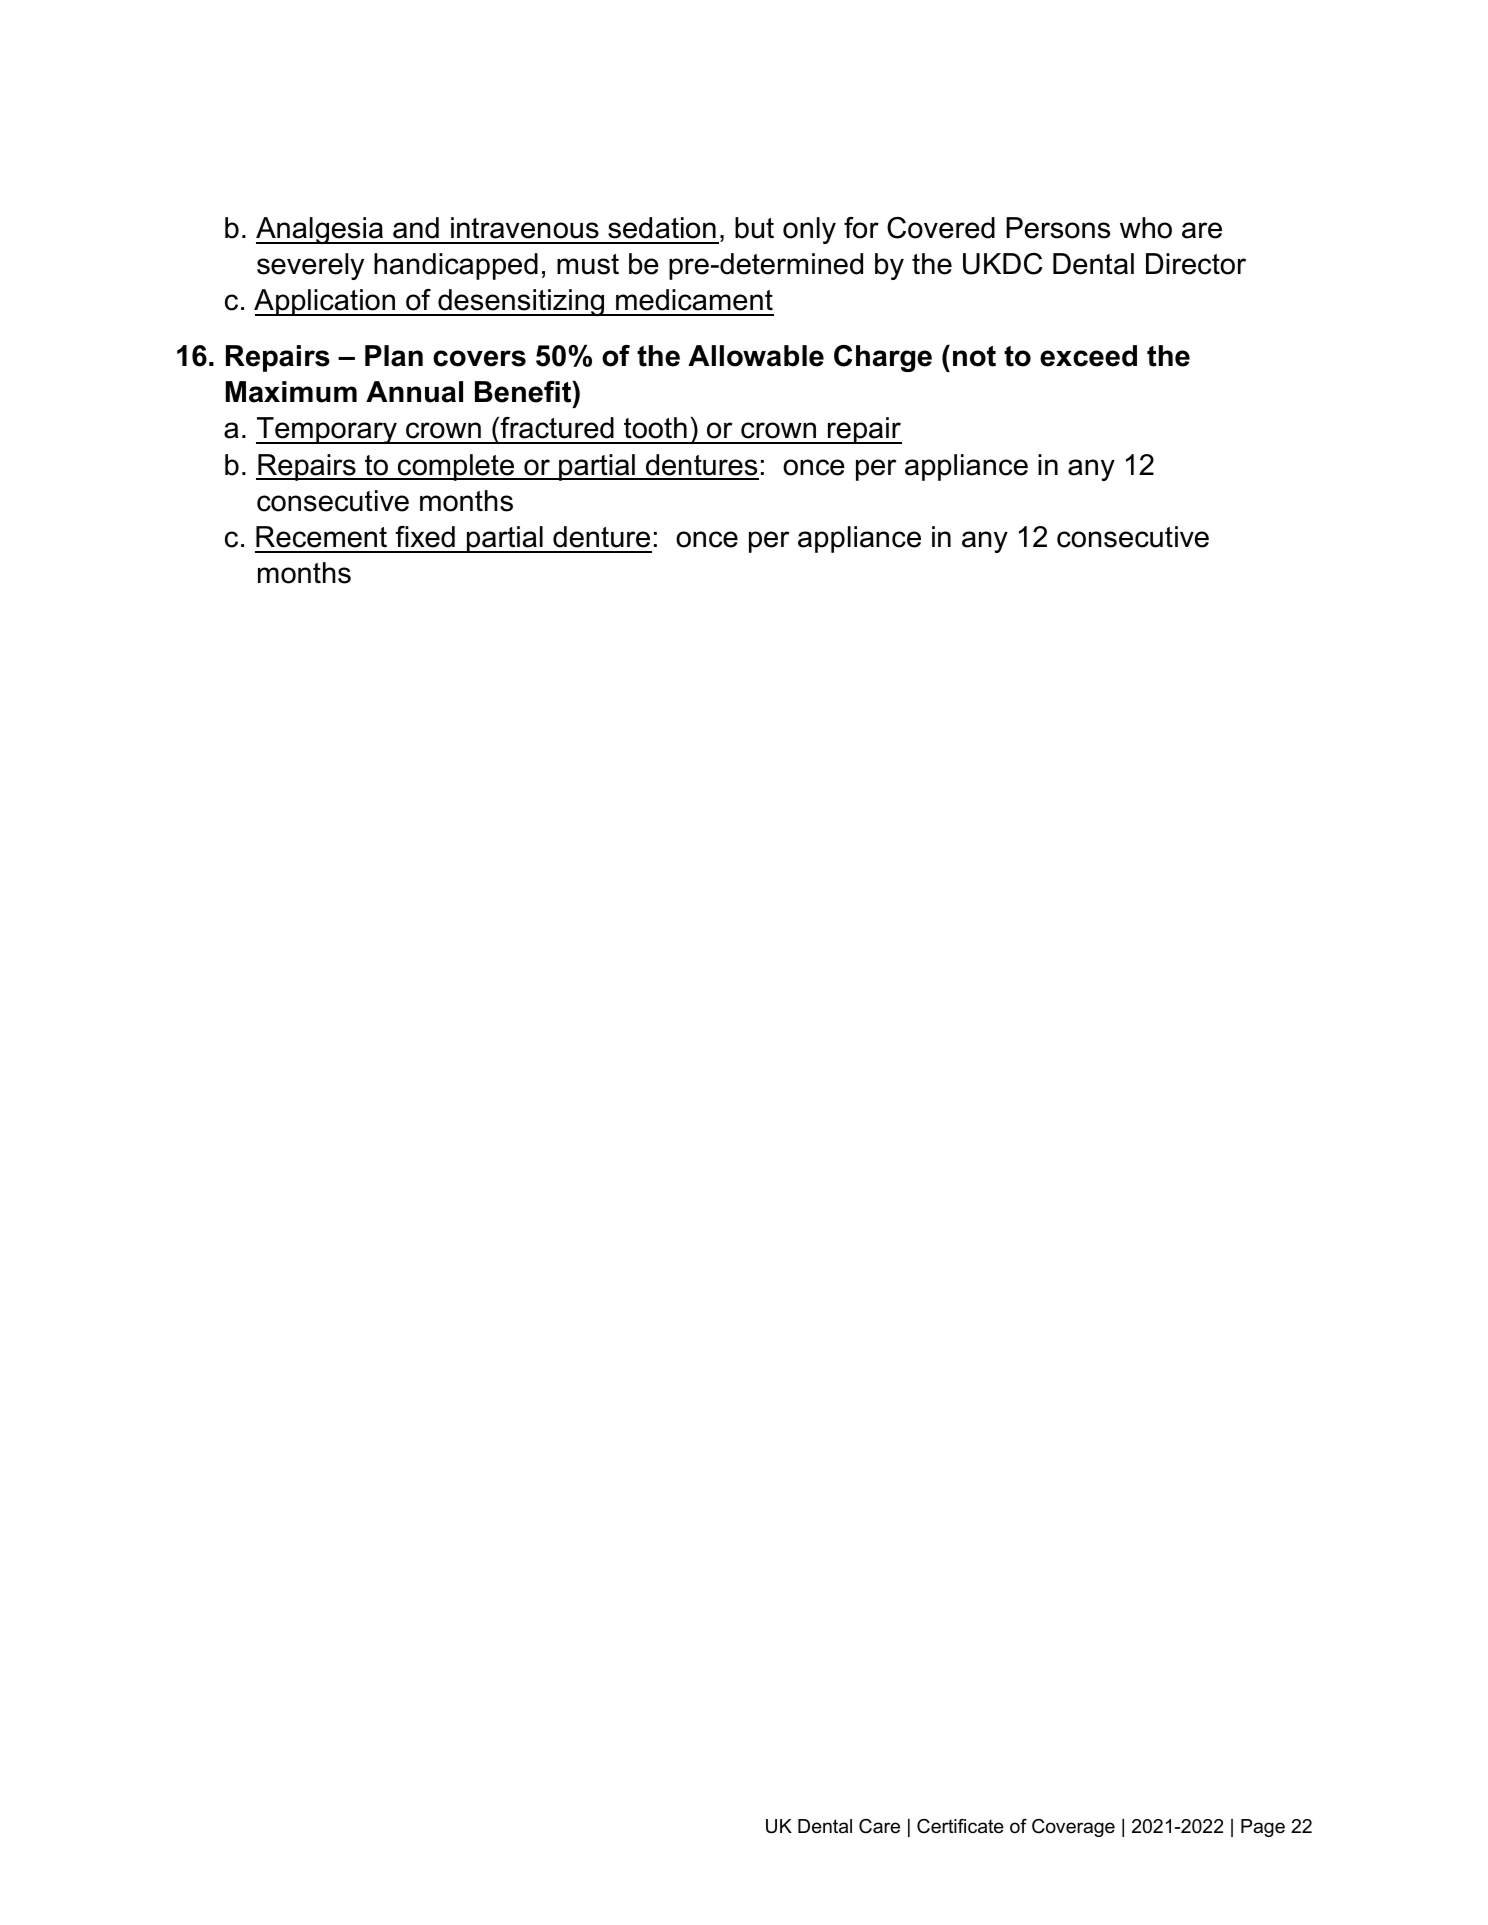 This image has height=1925, width=1488. Describe the element at coordinates (756, 356) in the image. I see `Allowable` at that location.
